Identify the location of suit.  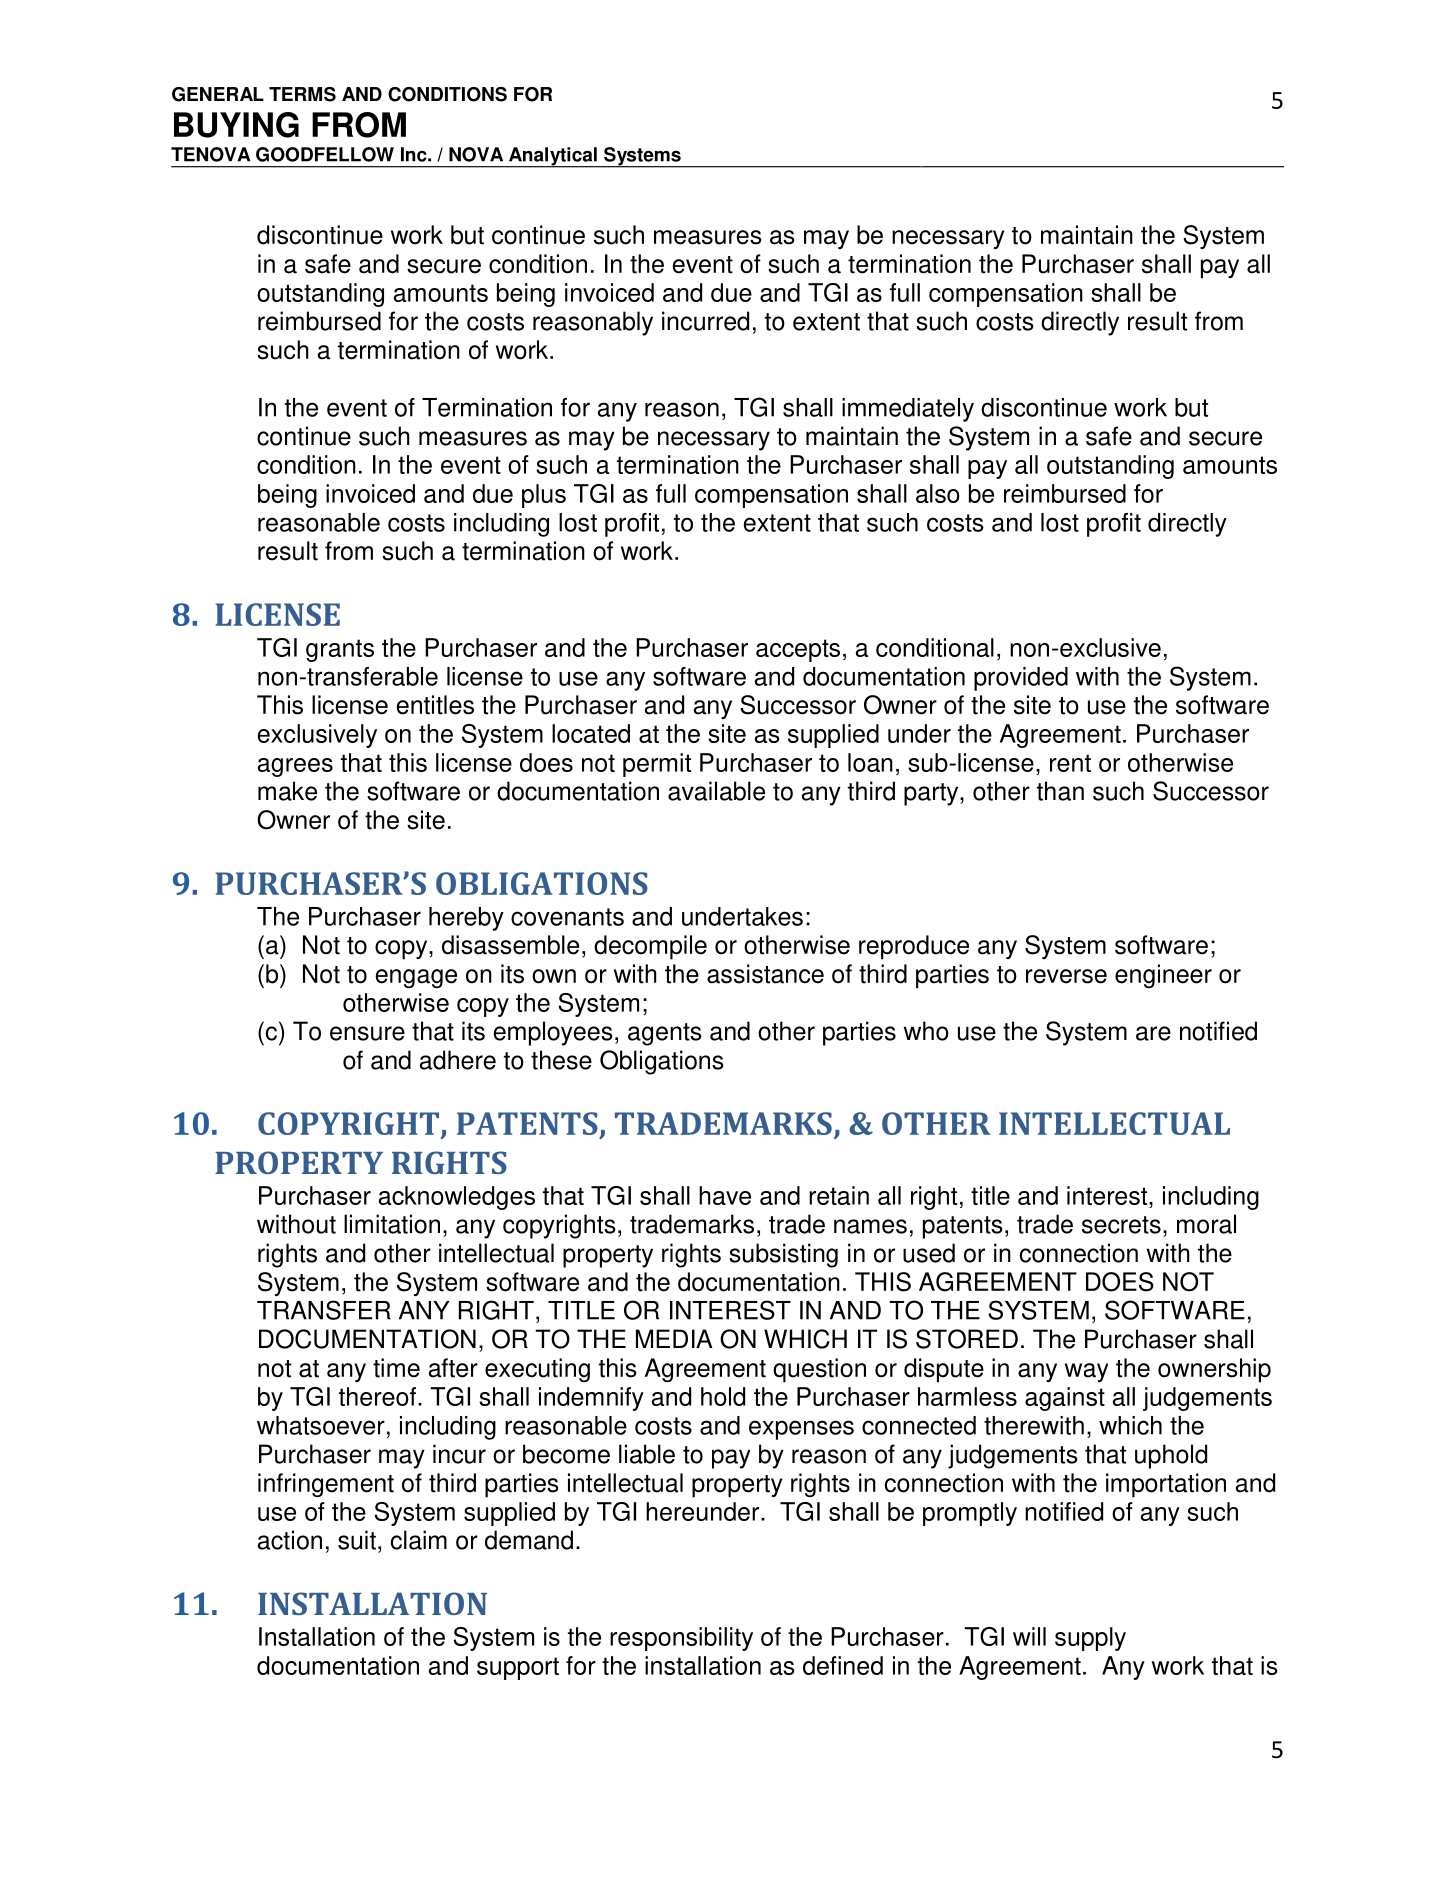
(357, 1540).
